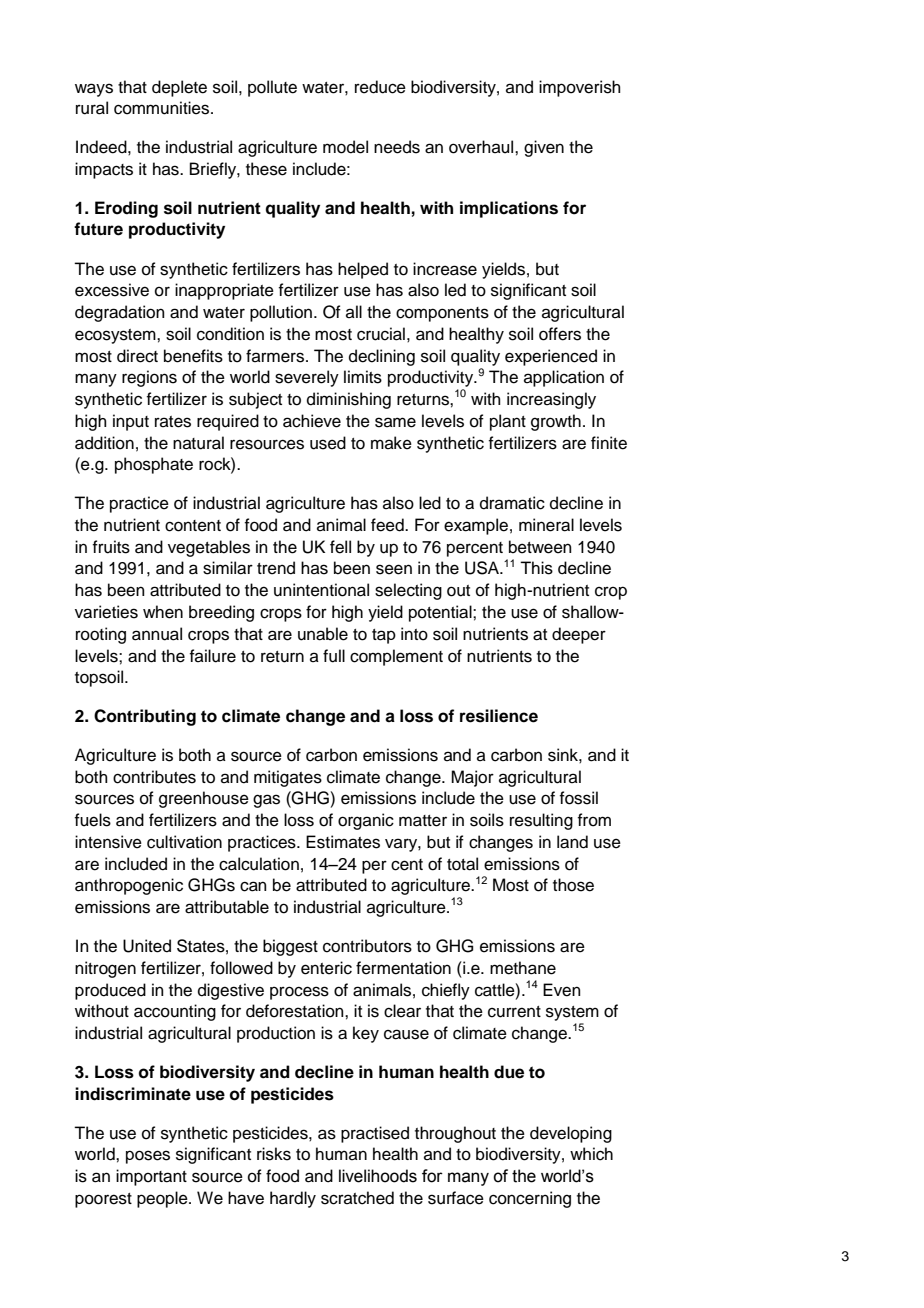  What do you see at coordinates (163, 108) in the screenshot?
I see `communities` at bounding box center [163, 108].
